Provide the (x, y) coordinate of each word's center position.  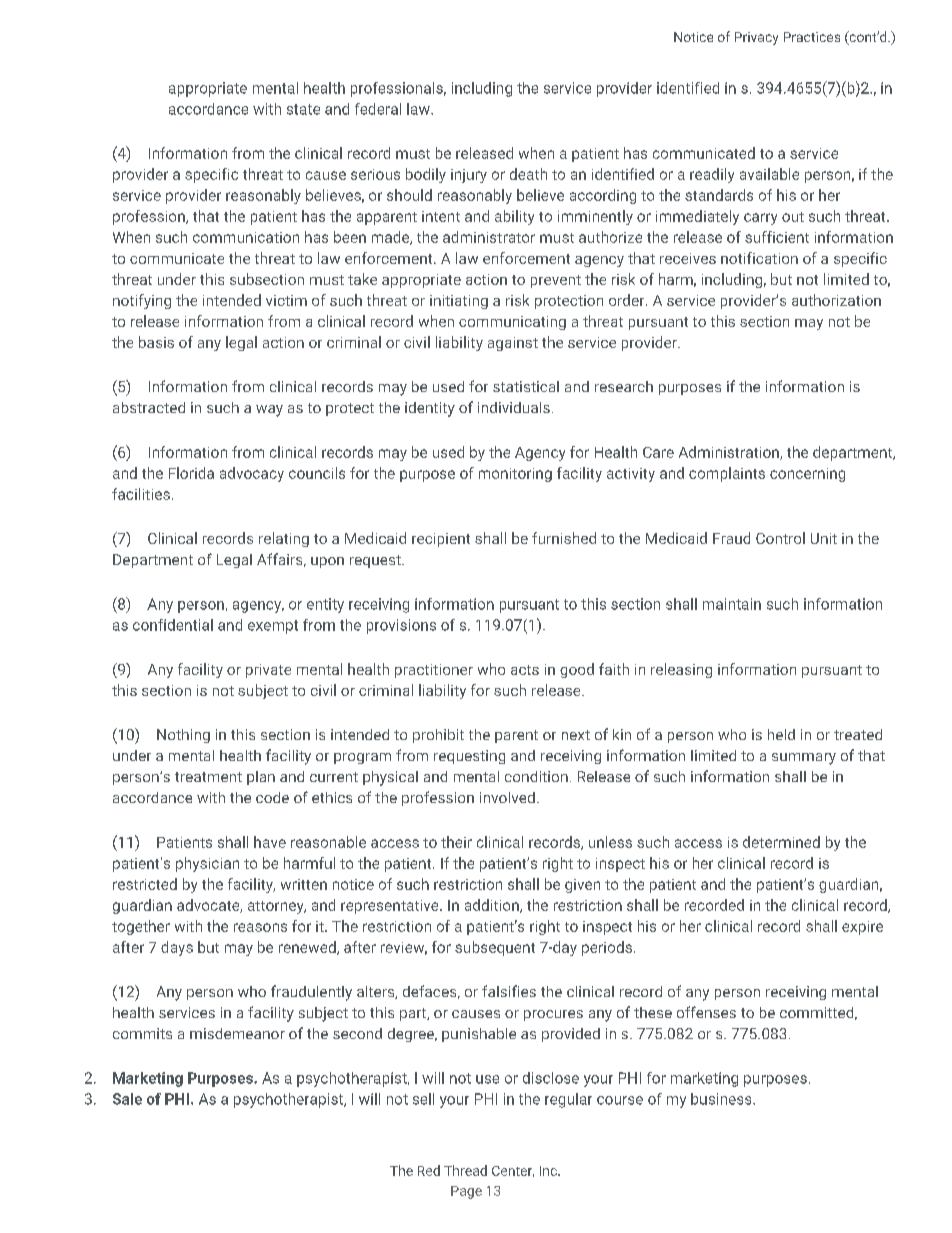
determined (781, 842)
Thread (465, 1170)
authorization (836, 300)
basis (156, 342)
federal (378, 109)
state (303, 109)
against (513, 344)
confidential (173, 625)
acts (525, 670)
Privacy (756, 38)
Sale (127, 1099)
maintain (732, 604)
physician (207, 864)
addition (493, 906)
